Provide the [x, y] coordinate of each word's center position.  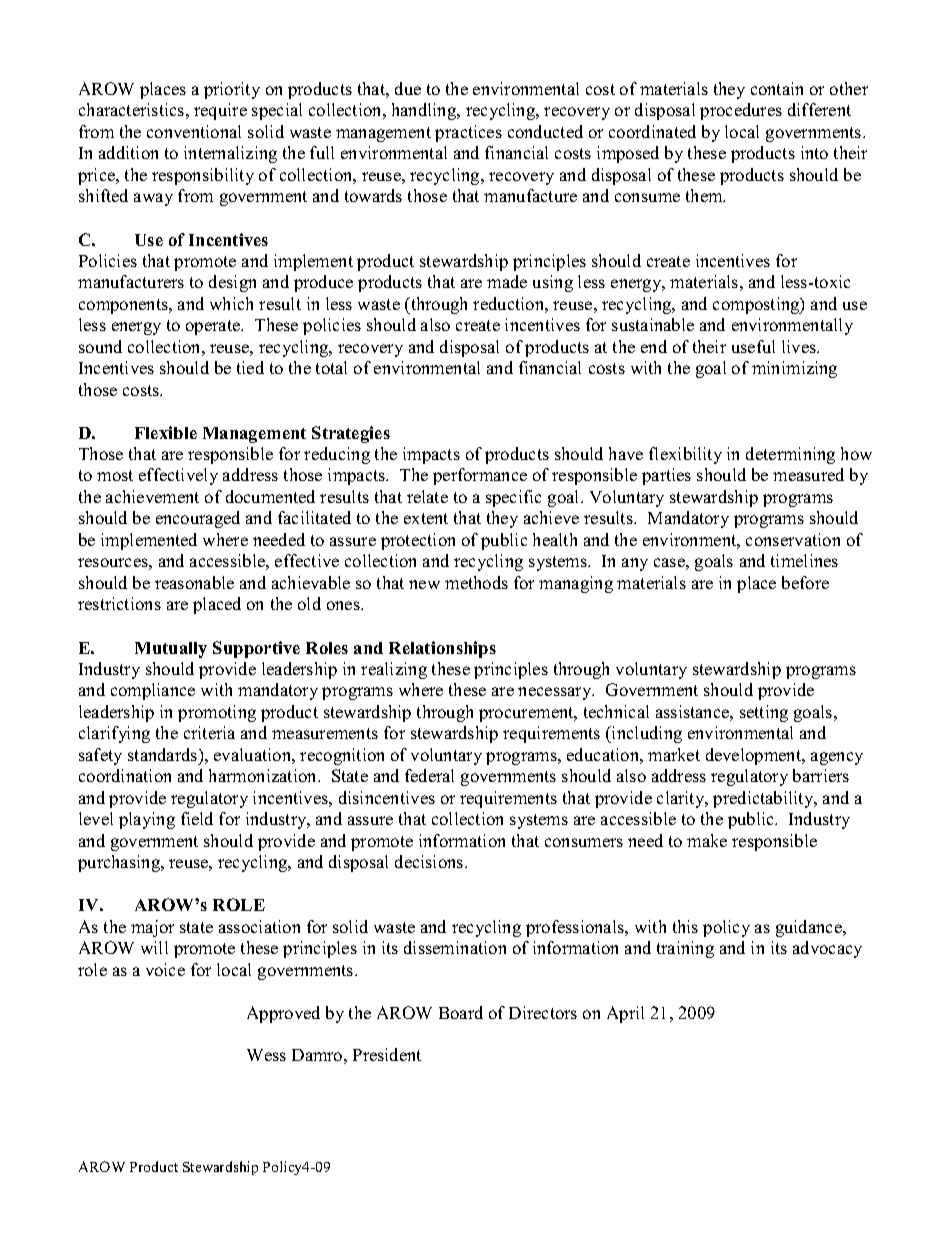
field [197, 818]
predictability [764, 799]
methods [476, 582]
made [507, 281]
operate [214, 327]
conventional [194, 131]
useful [753, 346]
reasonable [194, 582]
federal [429, 775]
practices [468, 133]
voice [165, 969]
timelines [804, 560]
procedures [741, 111]
